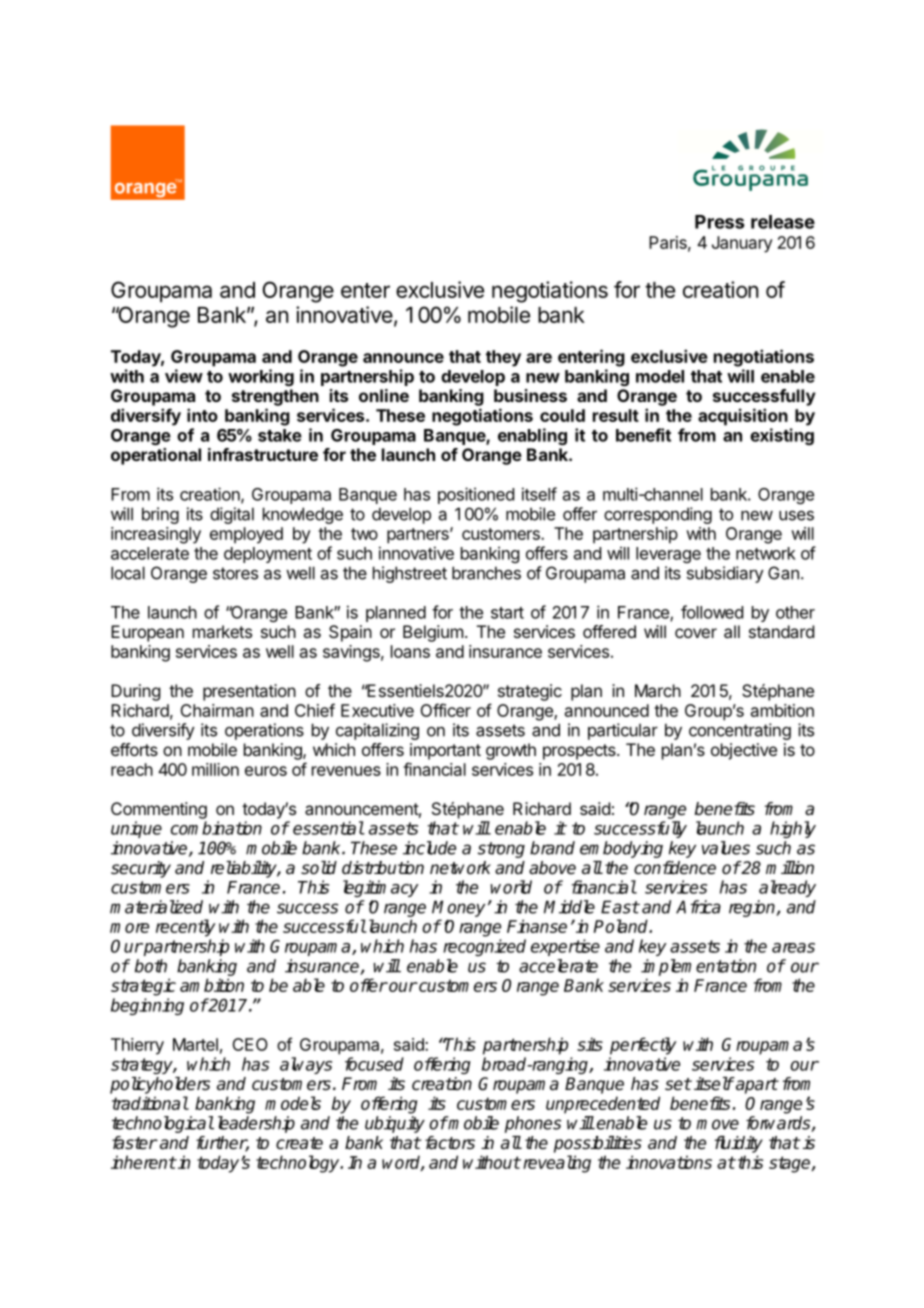  I want to click on move, so click(717, 1124).
